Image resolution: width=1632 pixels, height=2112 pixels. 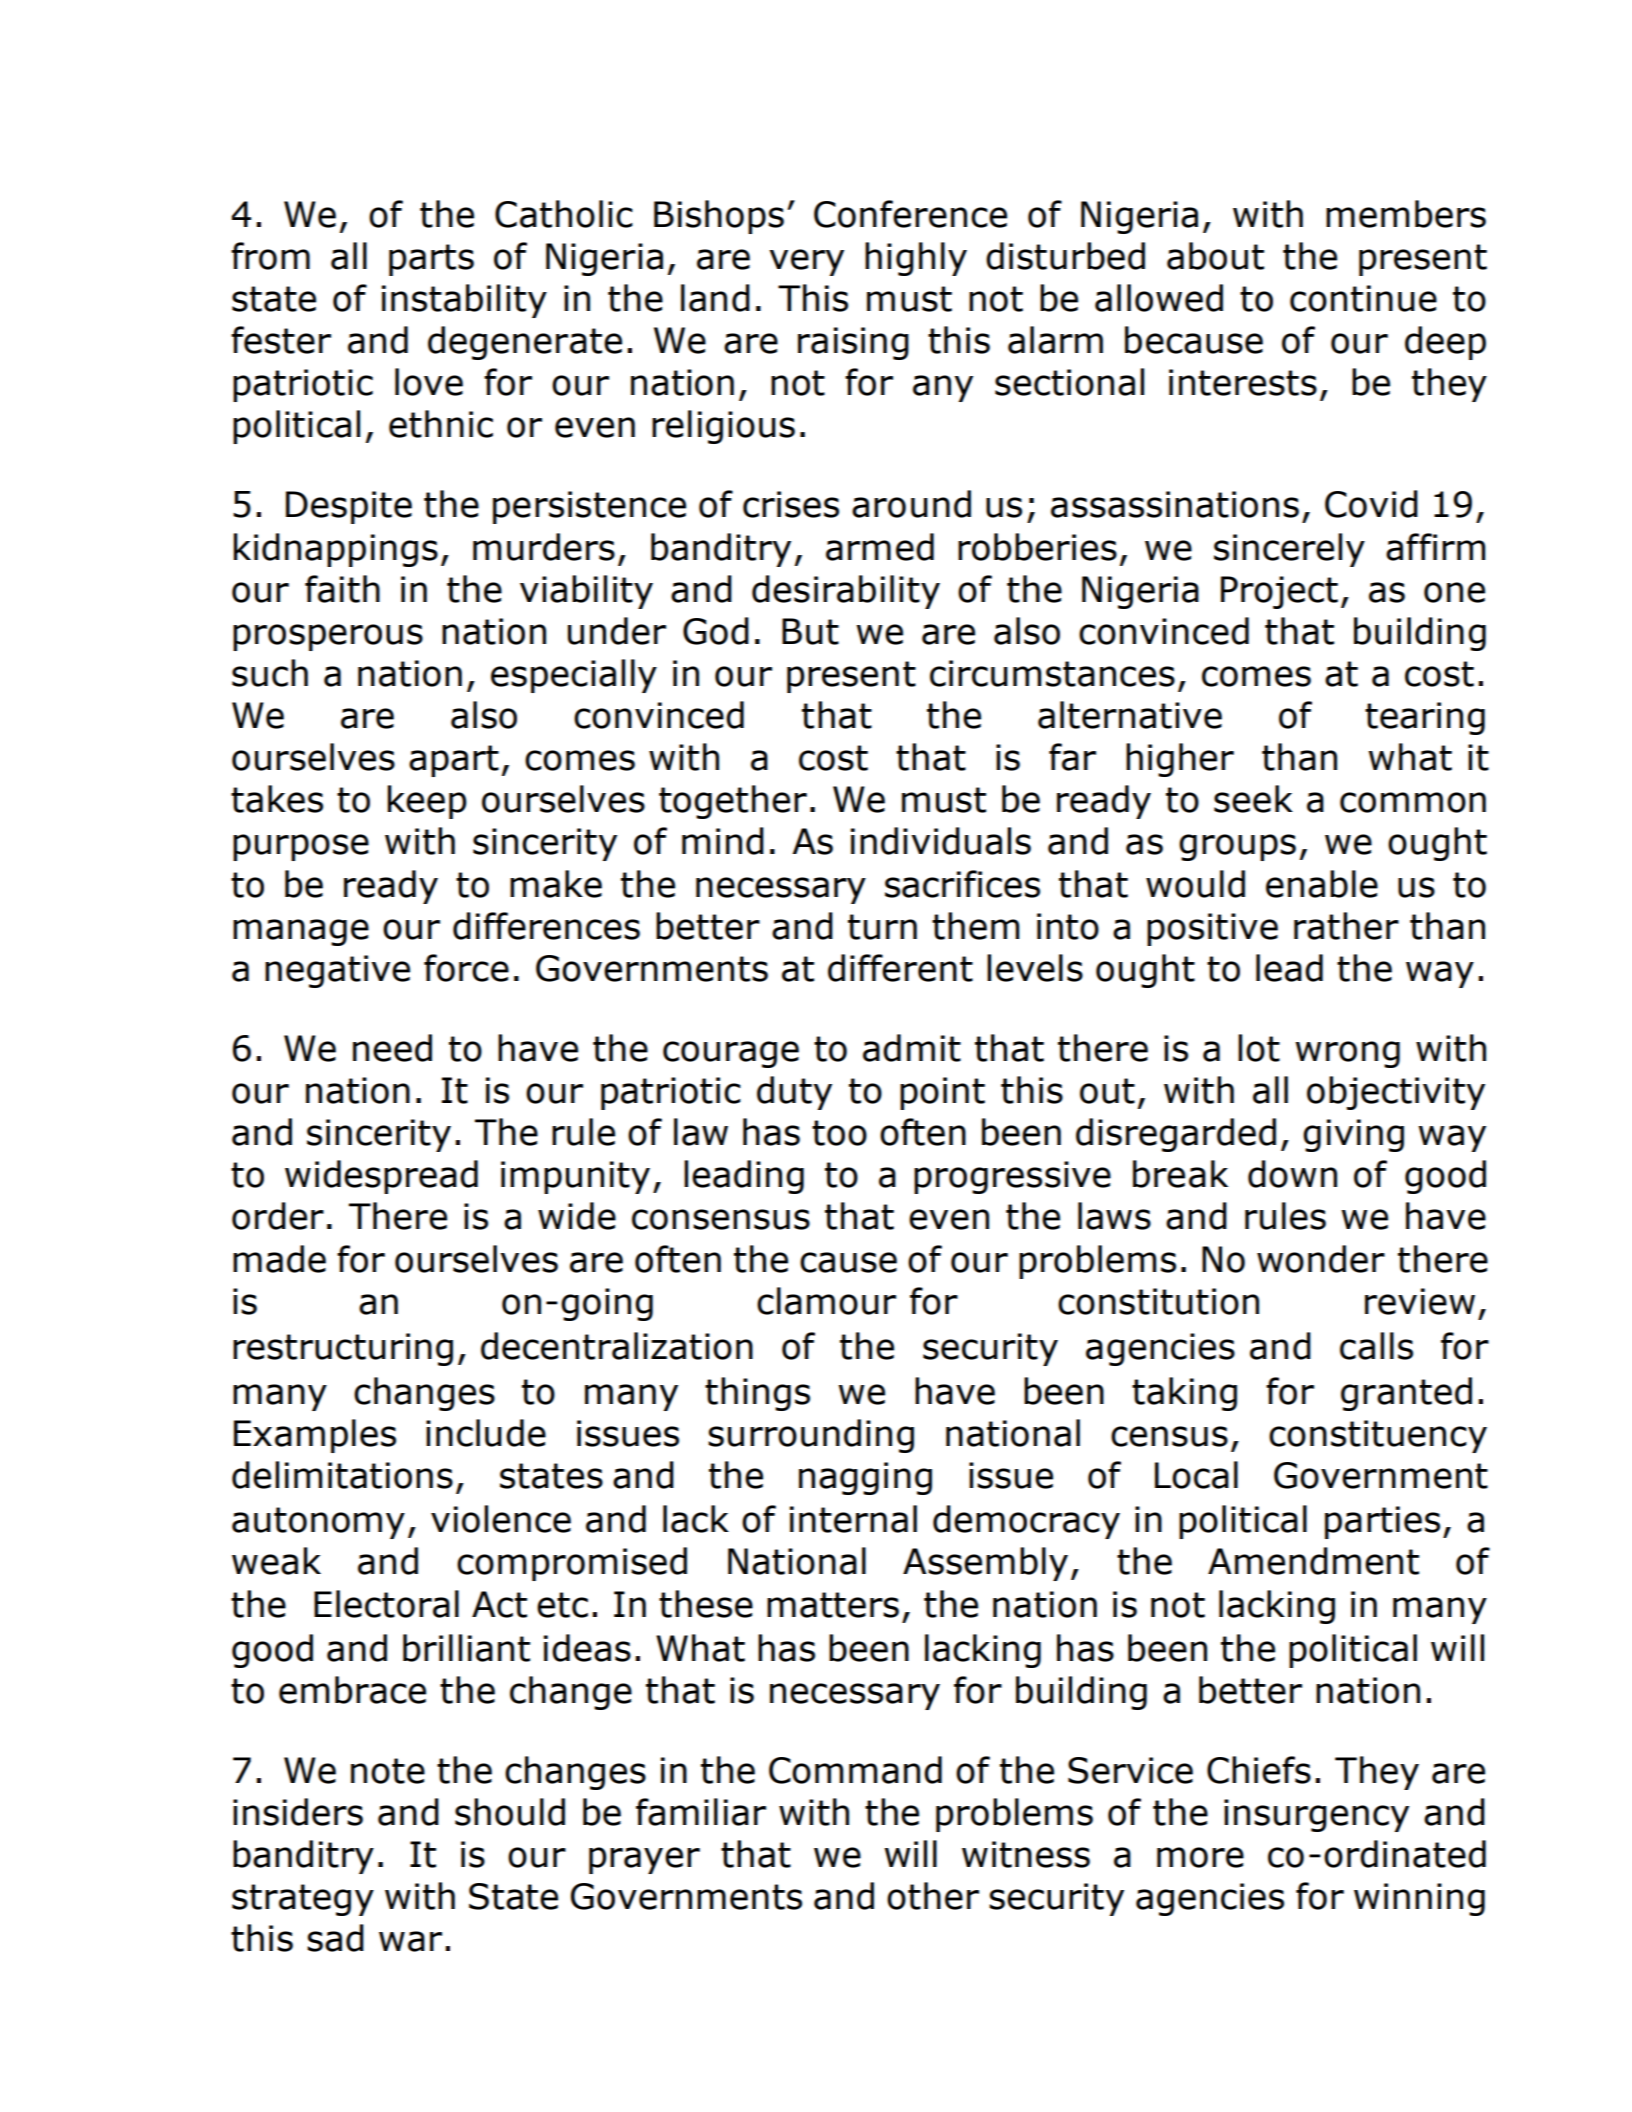 What do you see at coordinates (1382, 1522) in the screenshot?
I see `parties` at bounding box center [1382, 1522].
